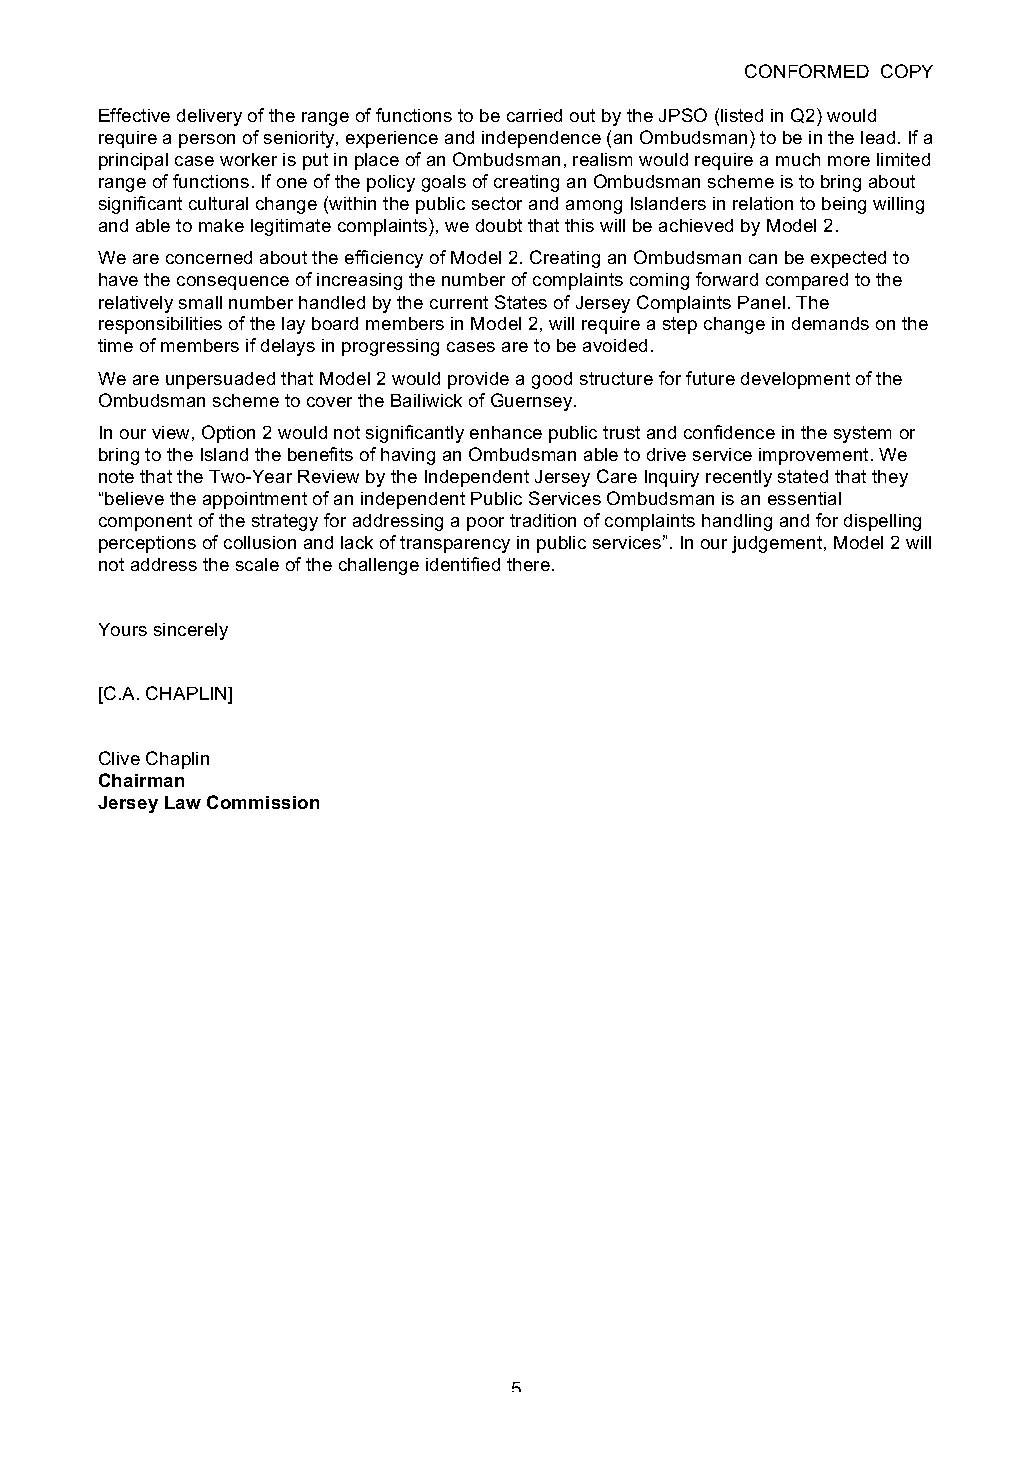  I want to click on make, so click(221, 225).
